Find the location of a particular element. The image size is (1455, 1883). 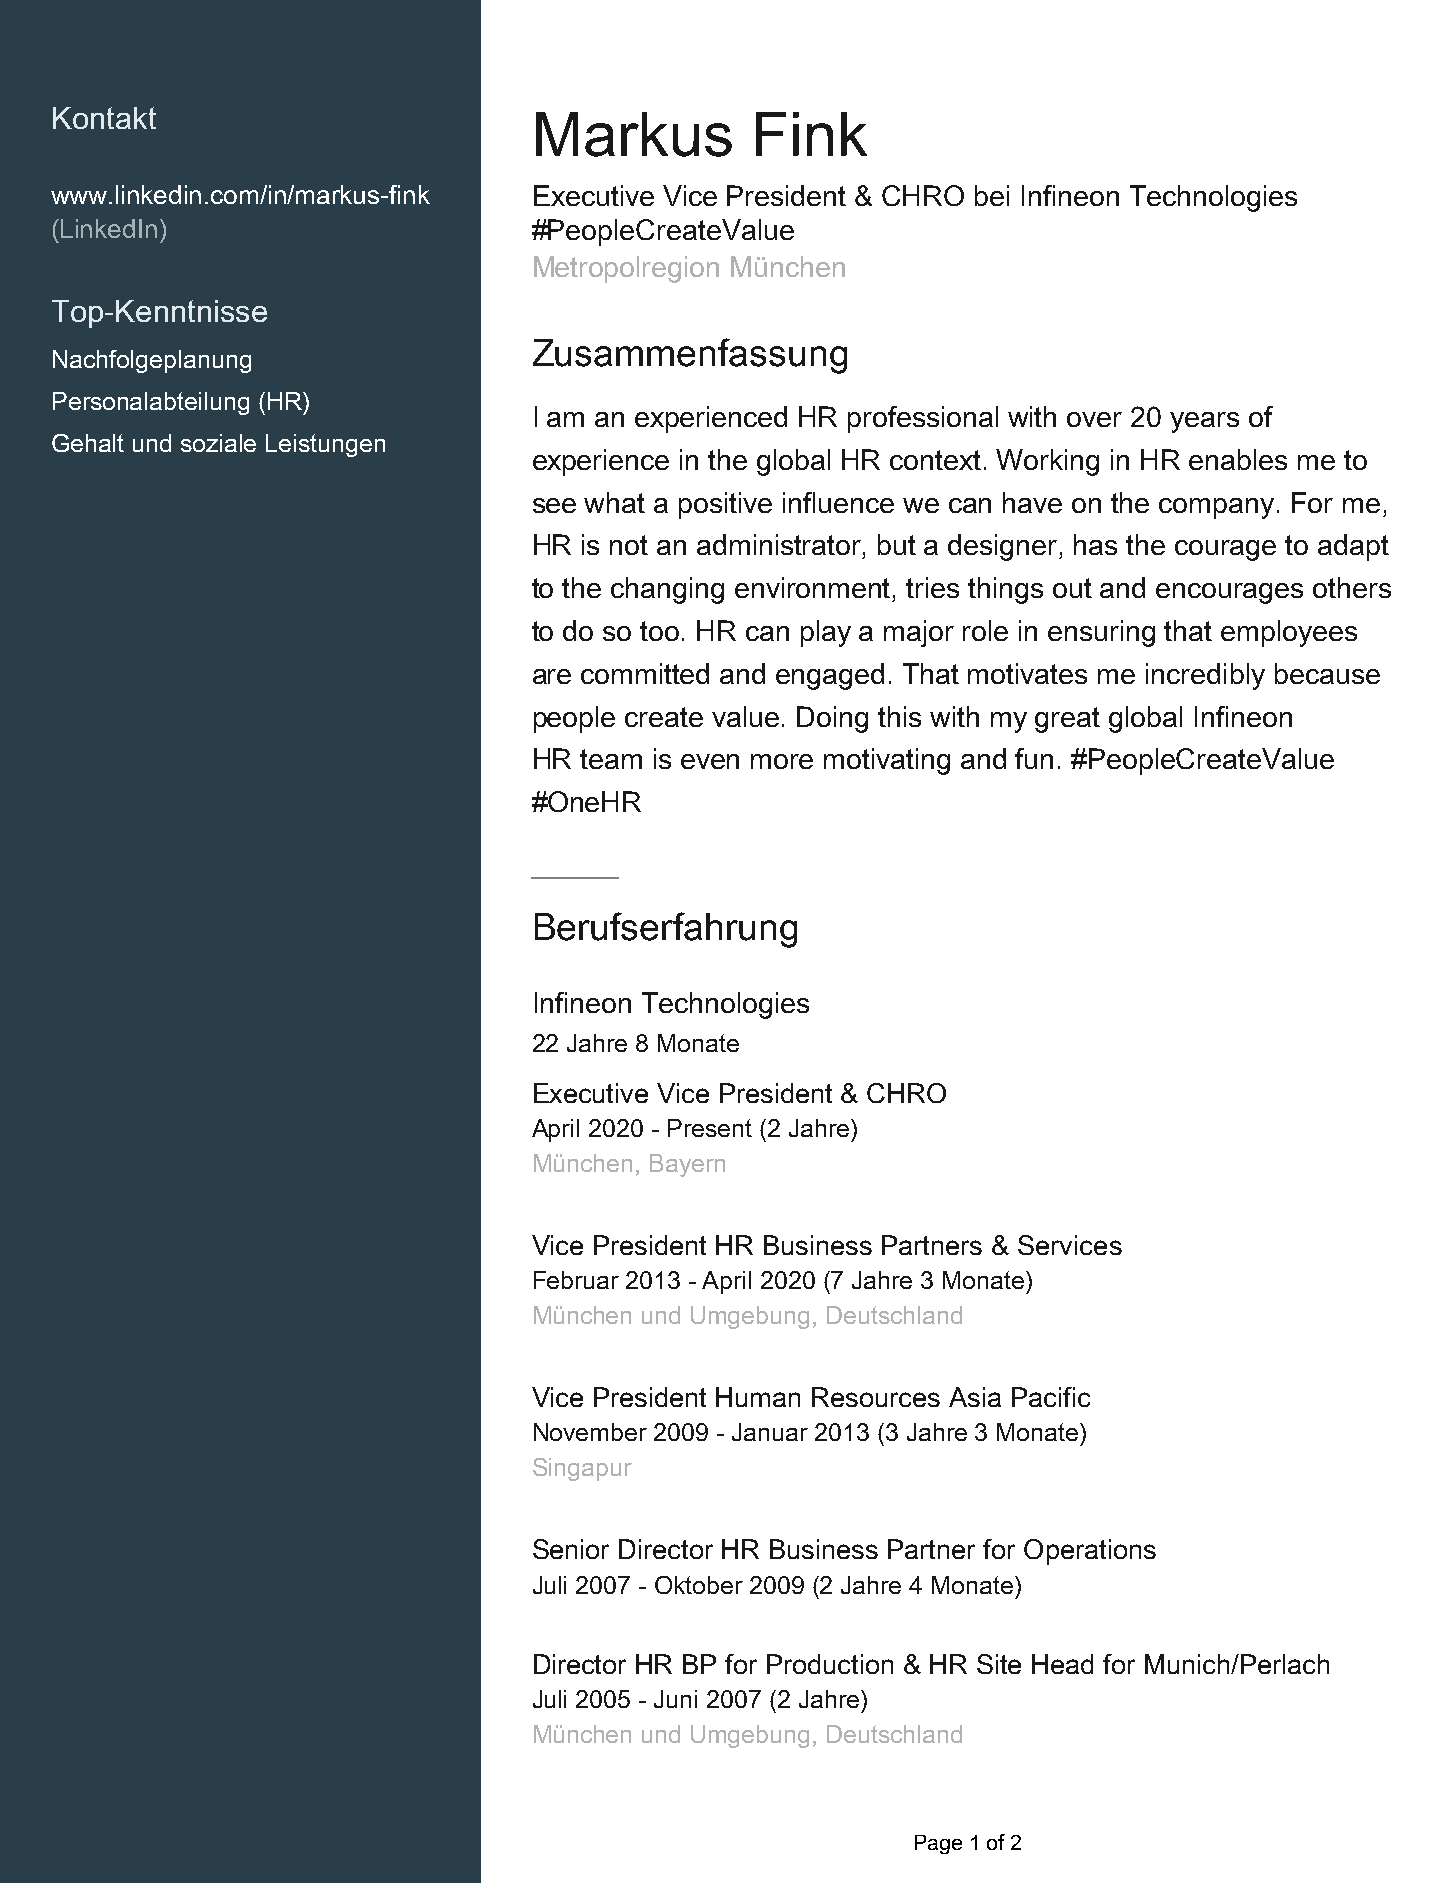

Production is located at coordinates (830, 1664).
